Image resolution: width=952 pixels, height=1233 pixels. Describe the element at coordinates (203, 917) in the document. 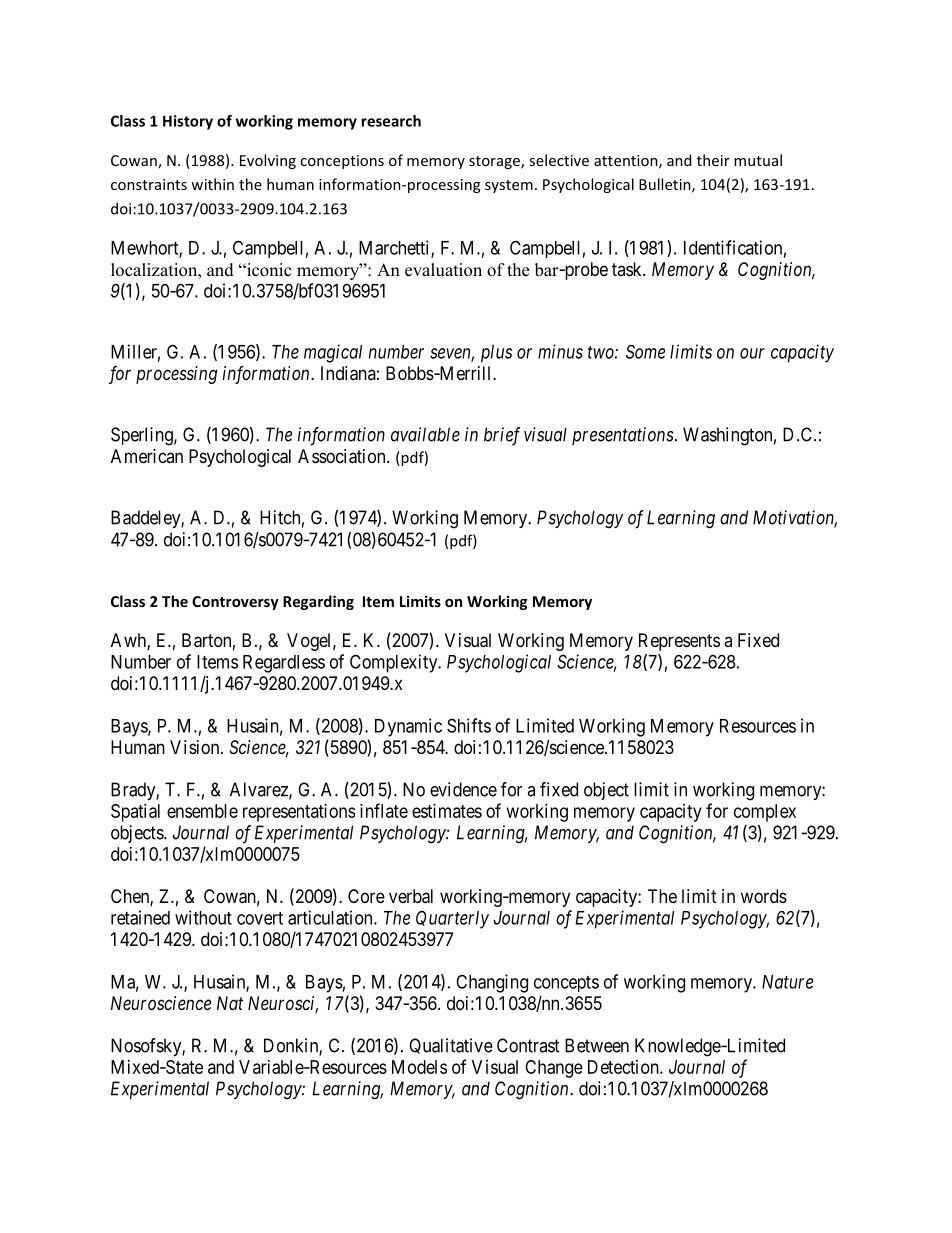

I see `without` at that location.
